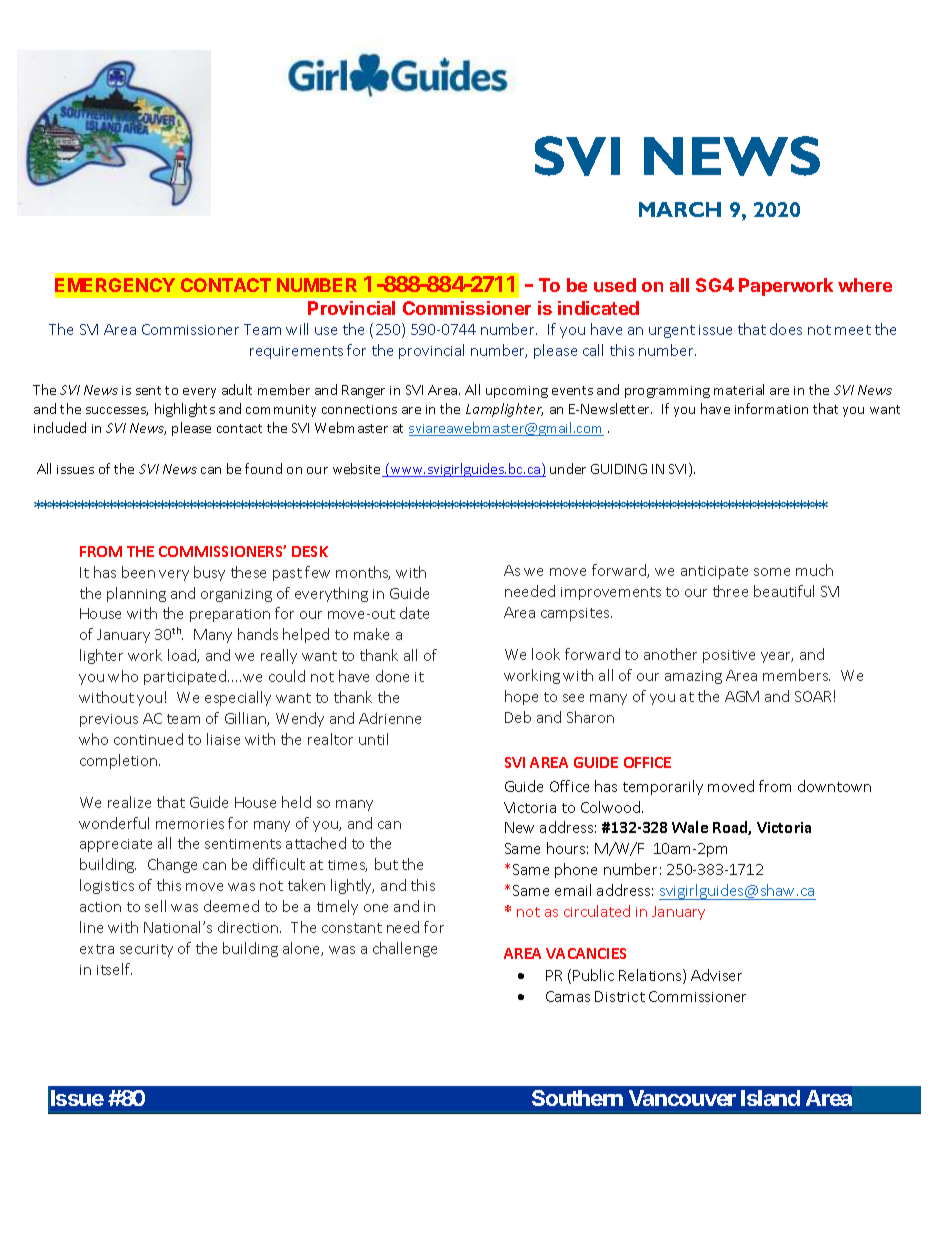 This page has height=1233, width=952. I want to click on some, so click(772, 572).
